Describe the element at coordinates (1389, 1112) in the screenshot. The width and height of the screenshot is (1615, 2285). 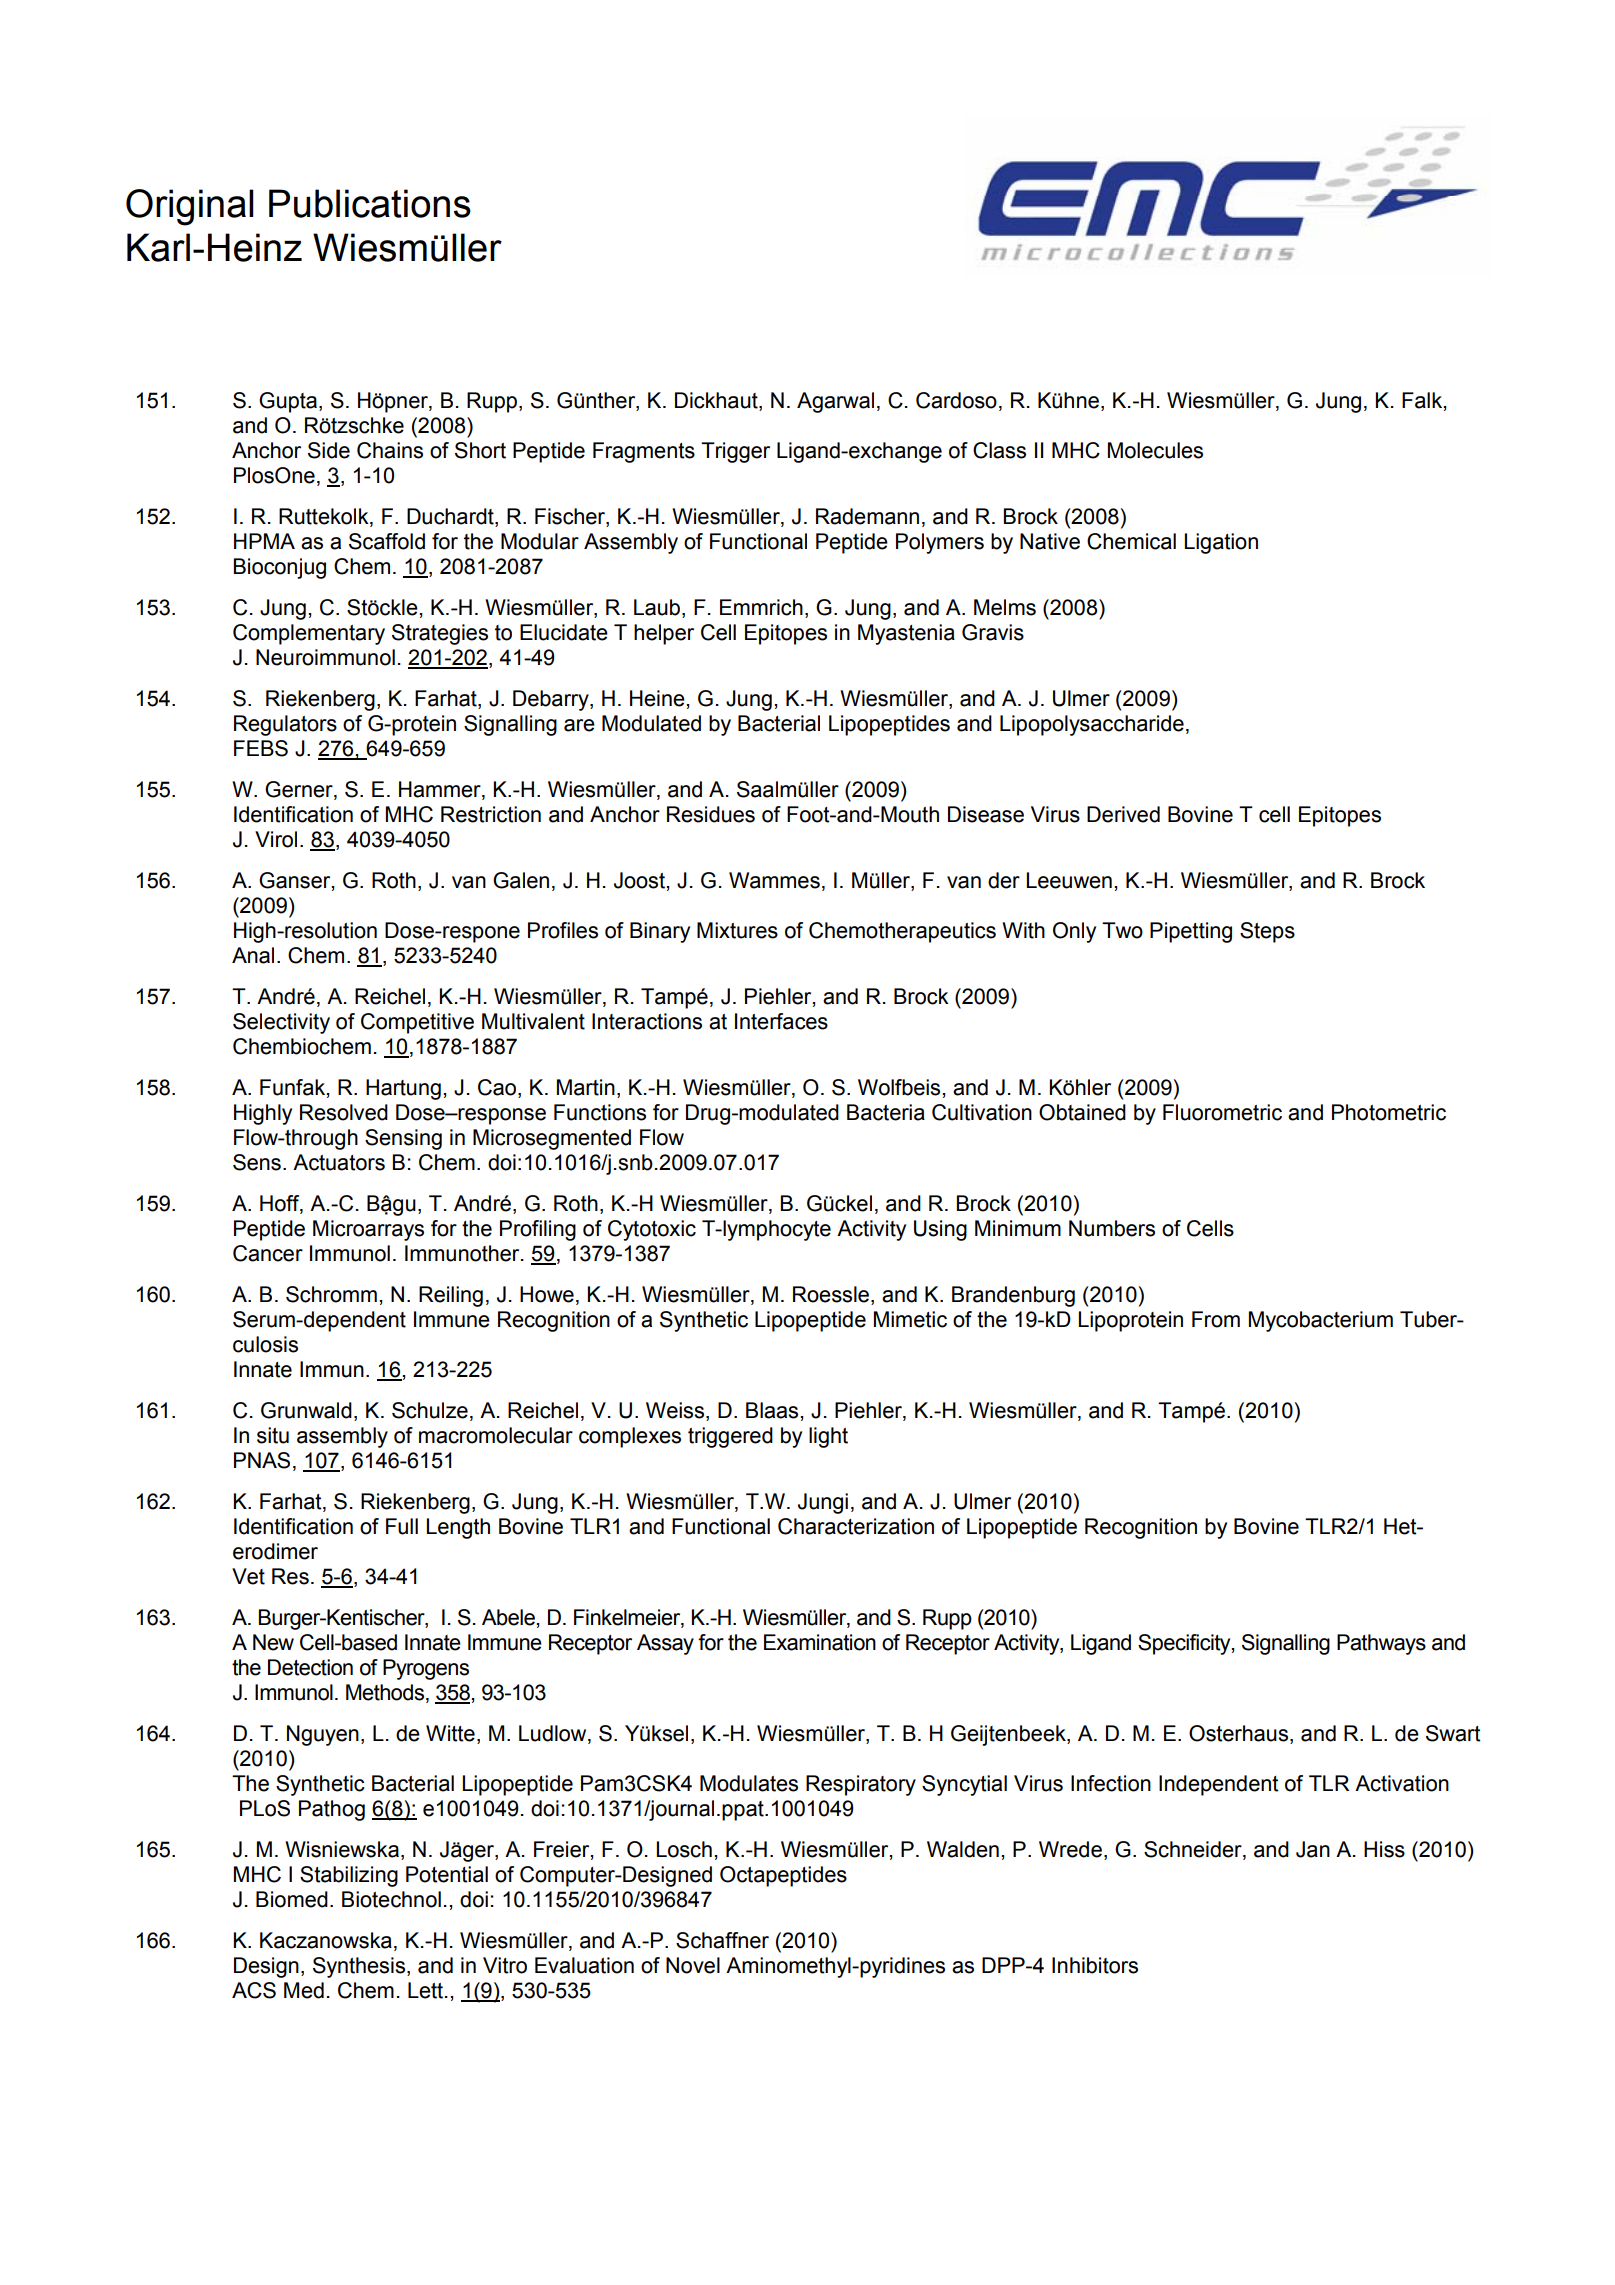
I see `Photometric` at that location.
